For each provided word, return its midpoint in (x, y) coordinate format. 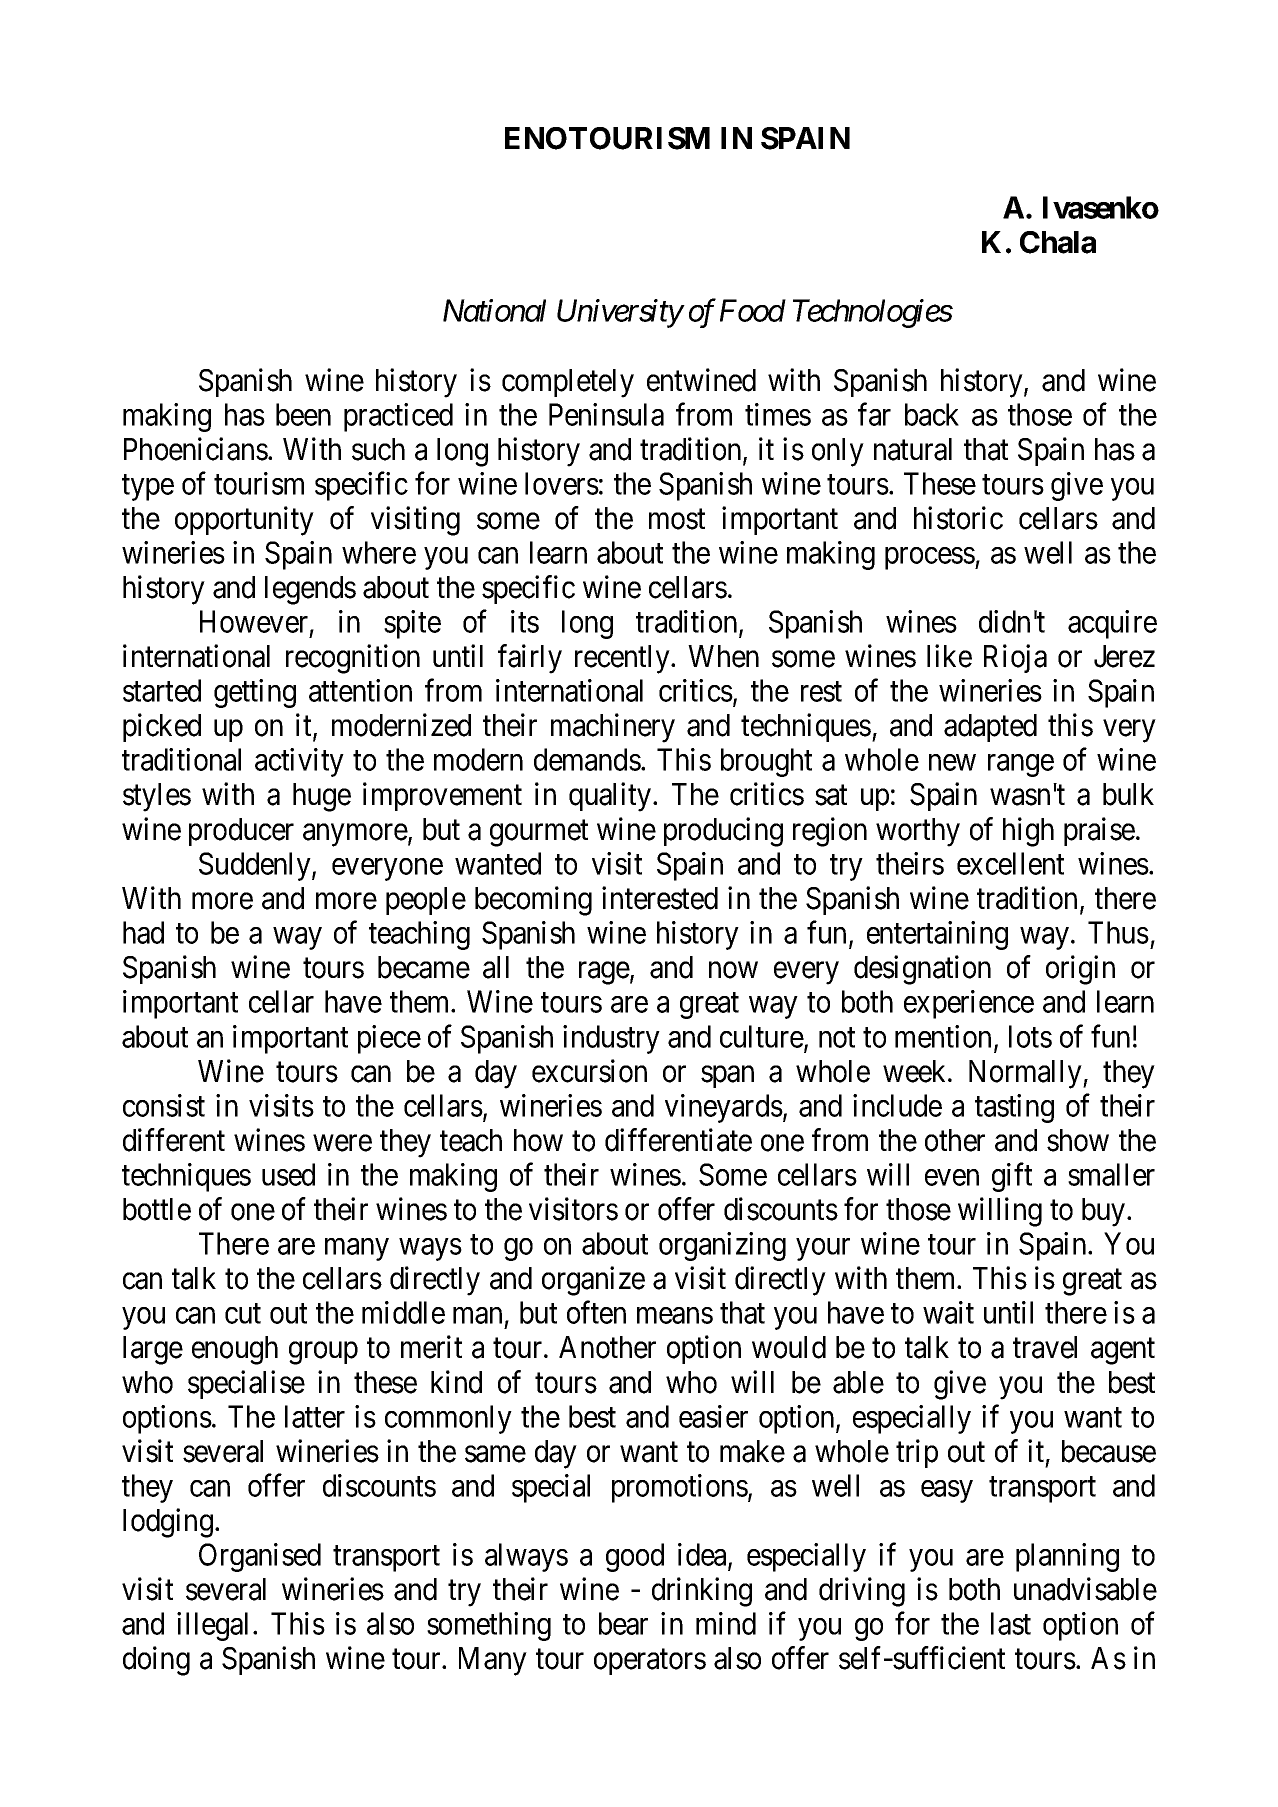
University (620, 314)
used (288, 1174)
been (303, 414)
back (932, 414)
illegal (212, 1626)
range (1021, 766)
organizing (722, 1246)
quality (611, 797)
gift (1012, 1177)
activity (299, 762)
